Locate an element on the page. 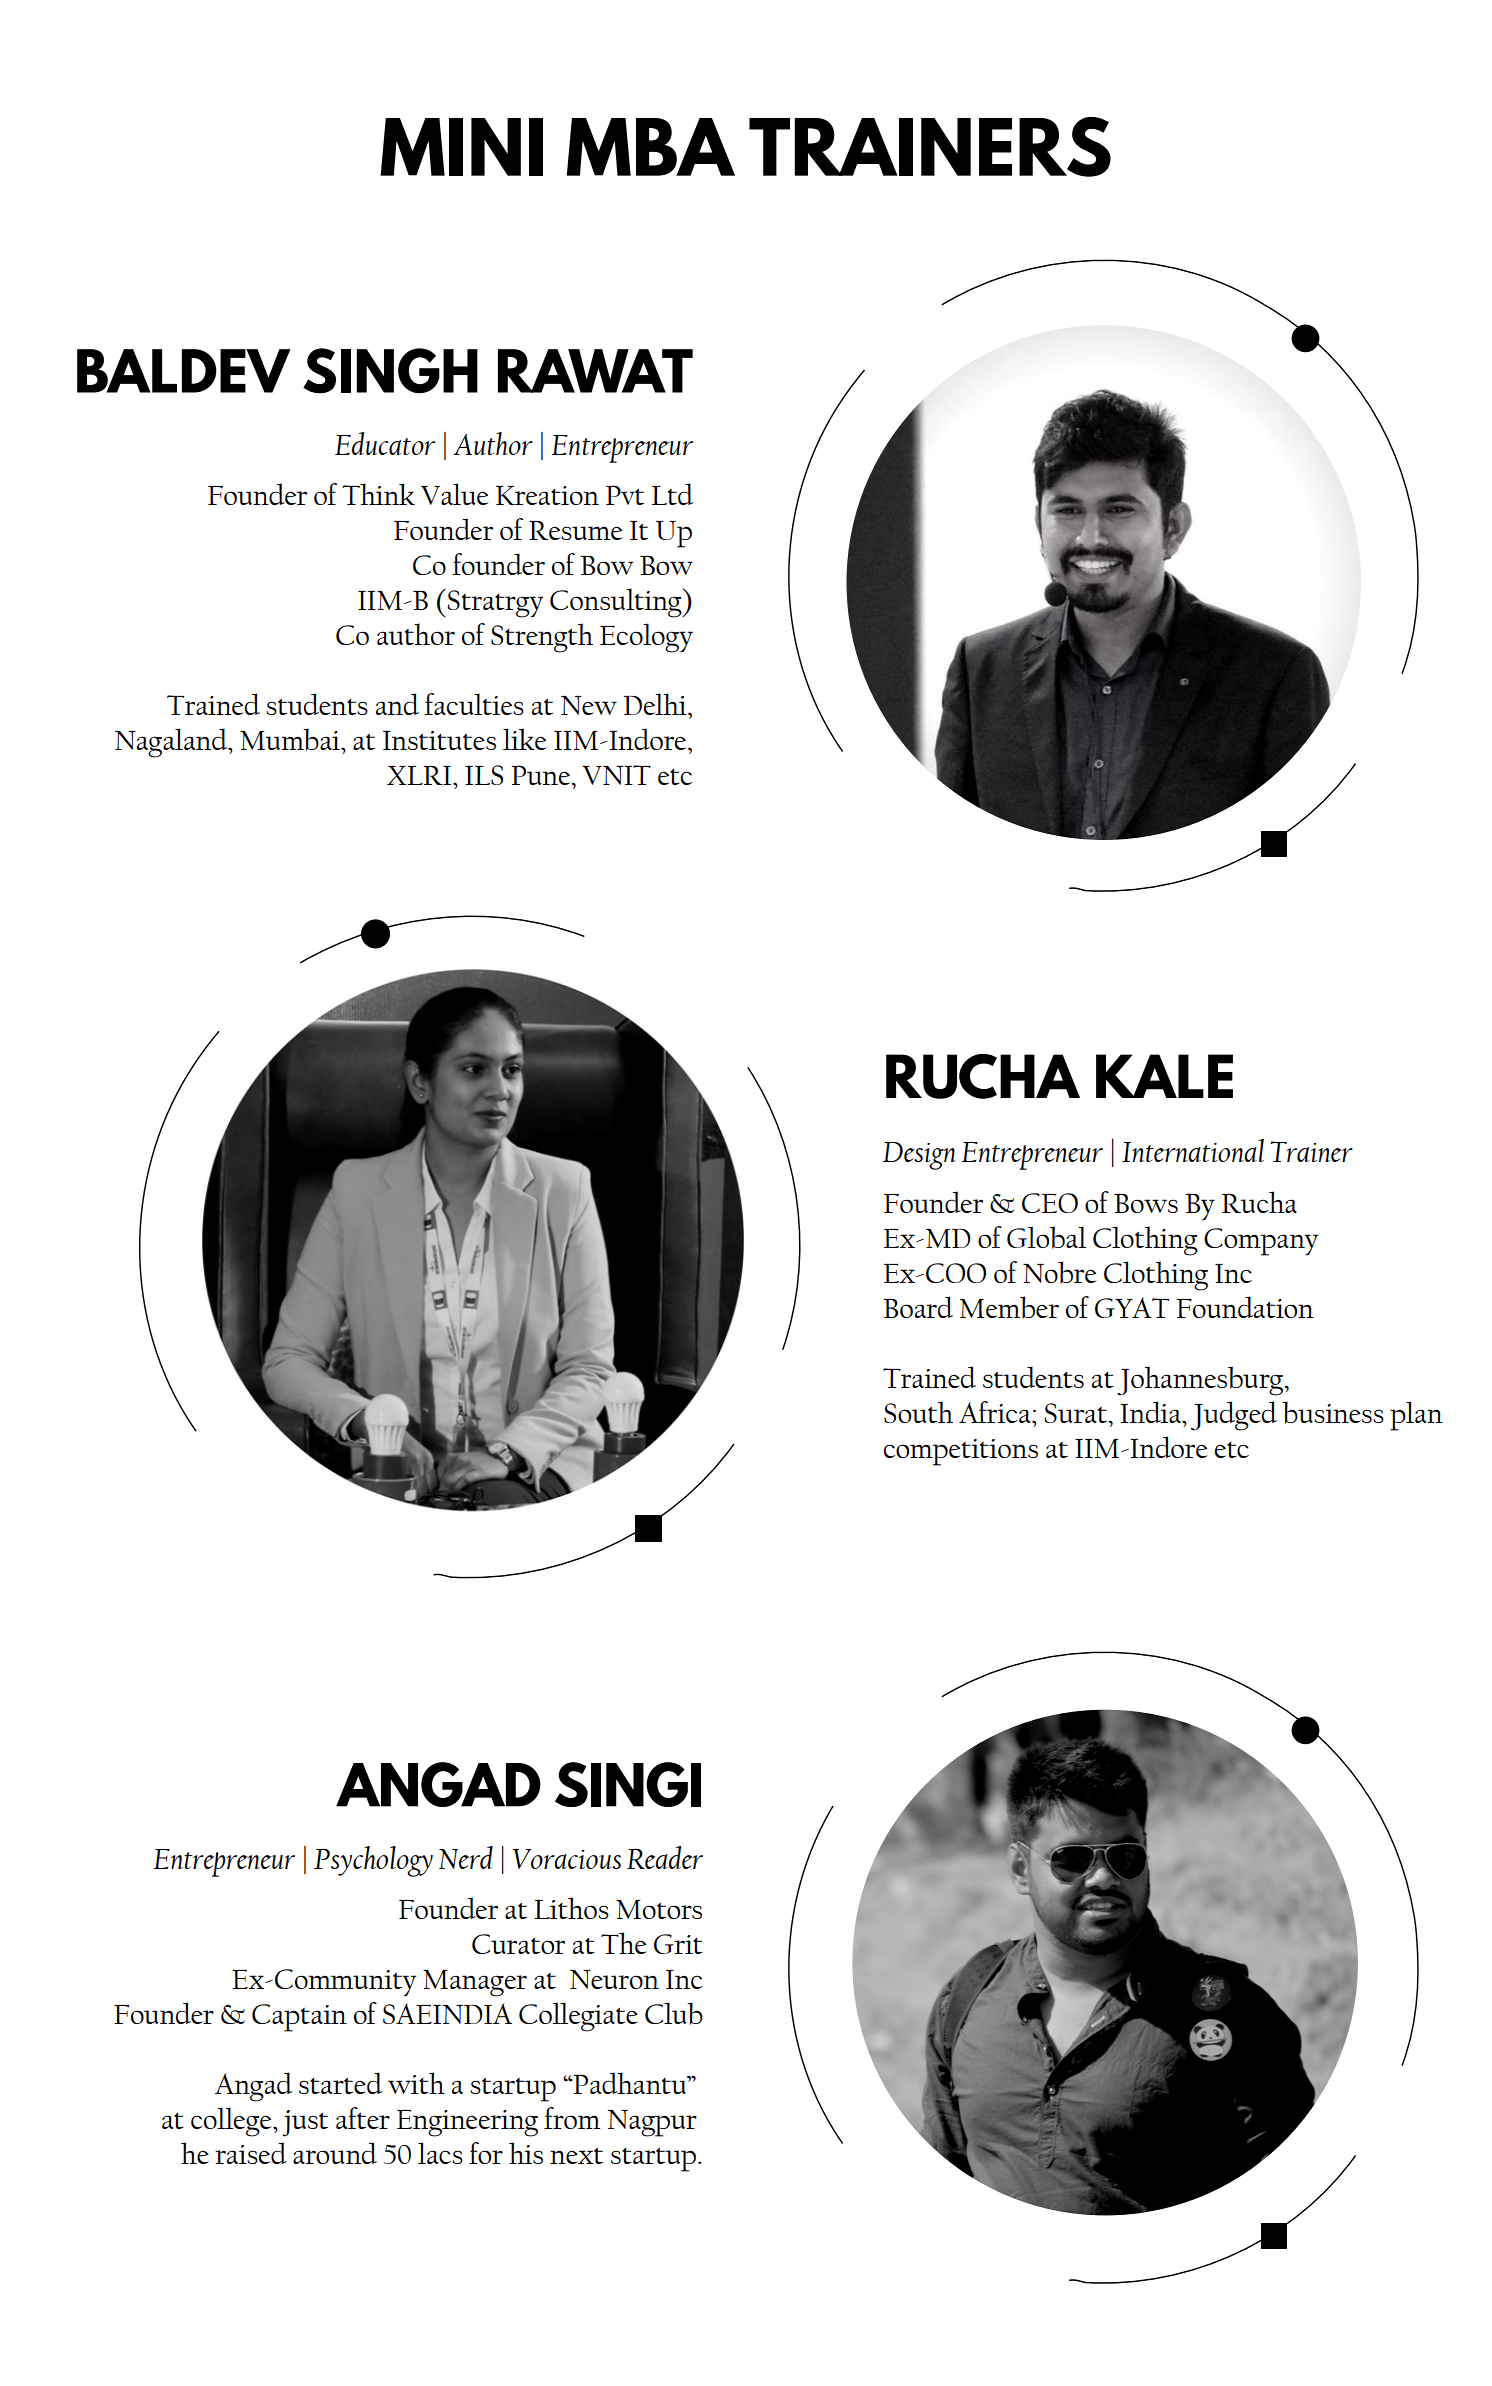 Image resolution: width=1492 pixels, height=2386 pixels. Ltd is located at coordinates (672, 494).
